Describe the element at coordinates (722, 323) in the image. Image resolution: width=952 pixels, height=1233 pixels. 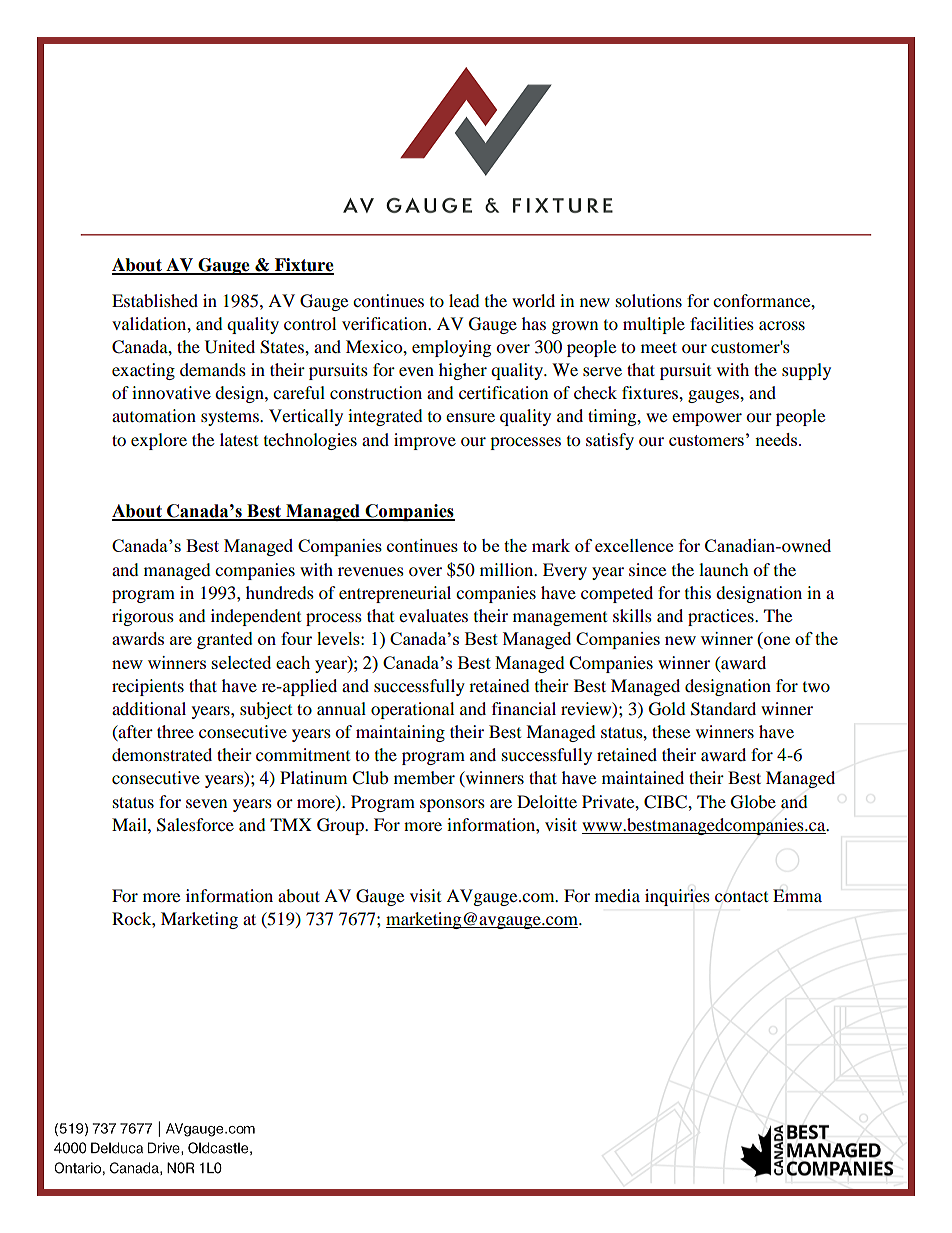
I see `facilities` at that location.
